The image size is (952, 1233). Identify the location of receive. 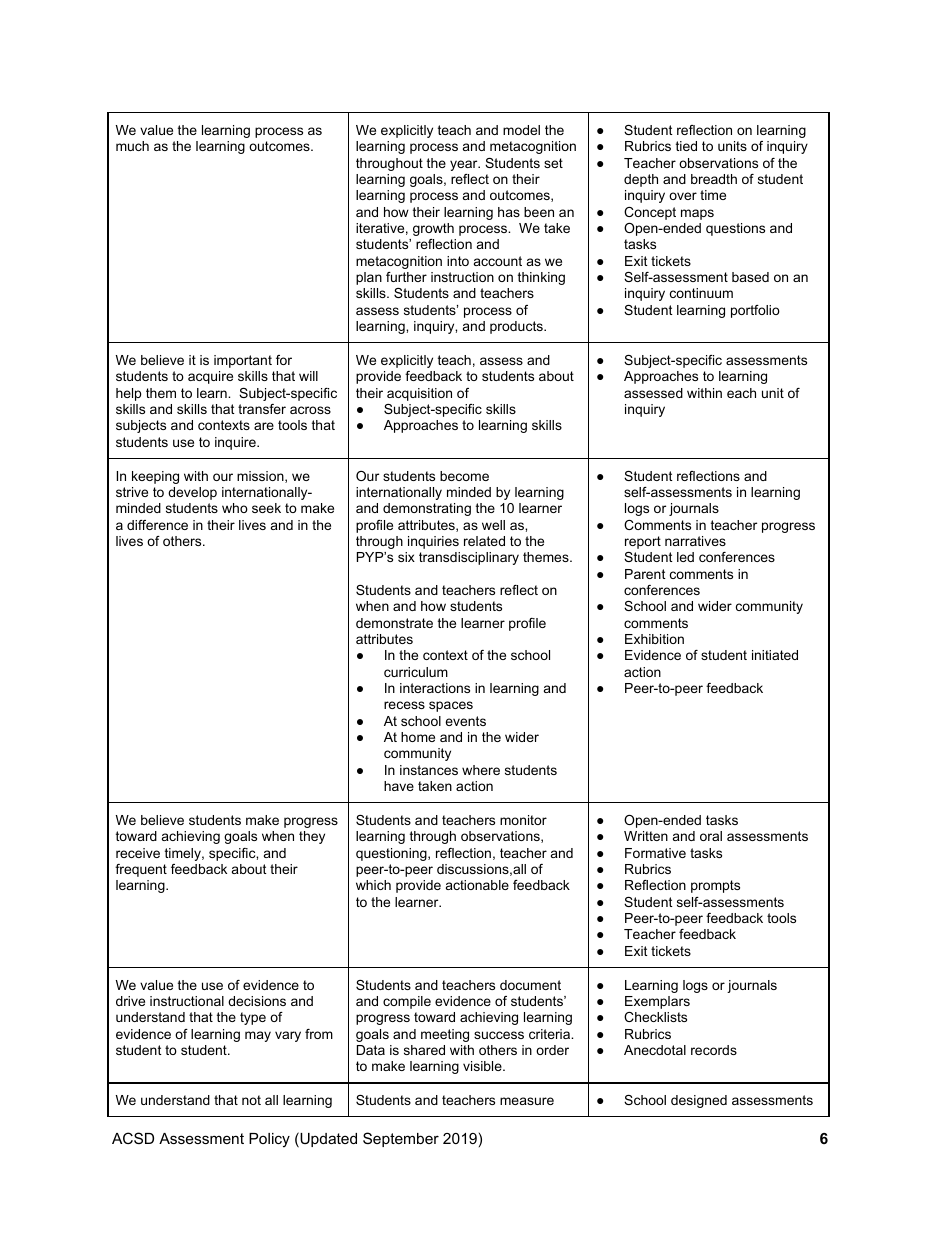
(138, 853).
